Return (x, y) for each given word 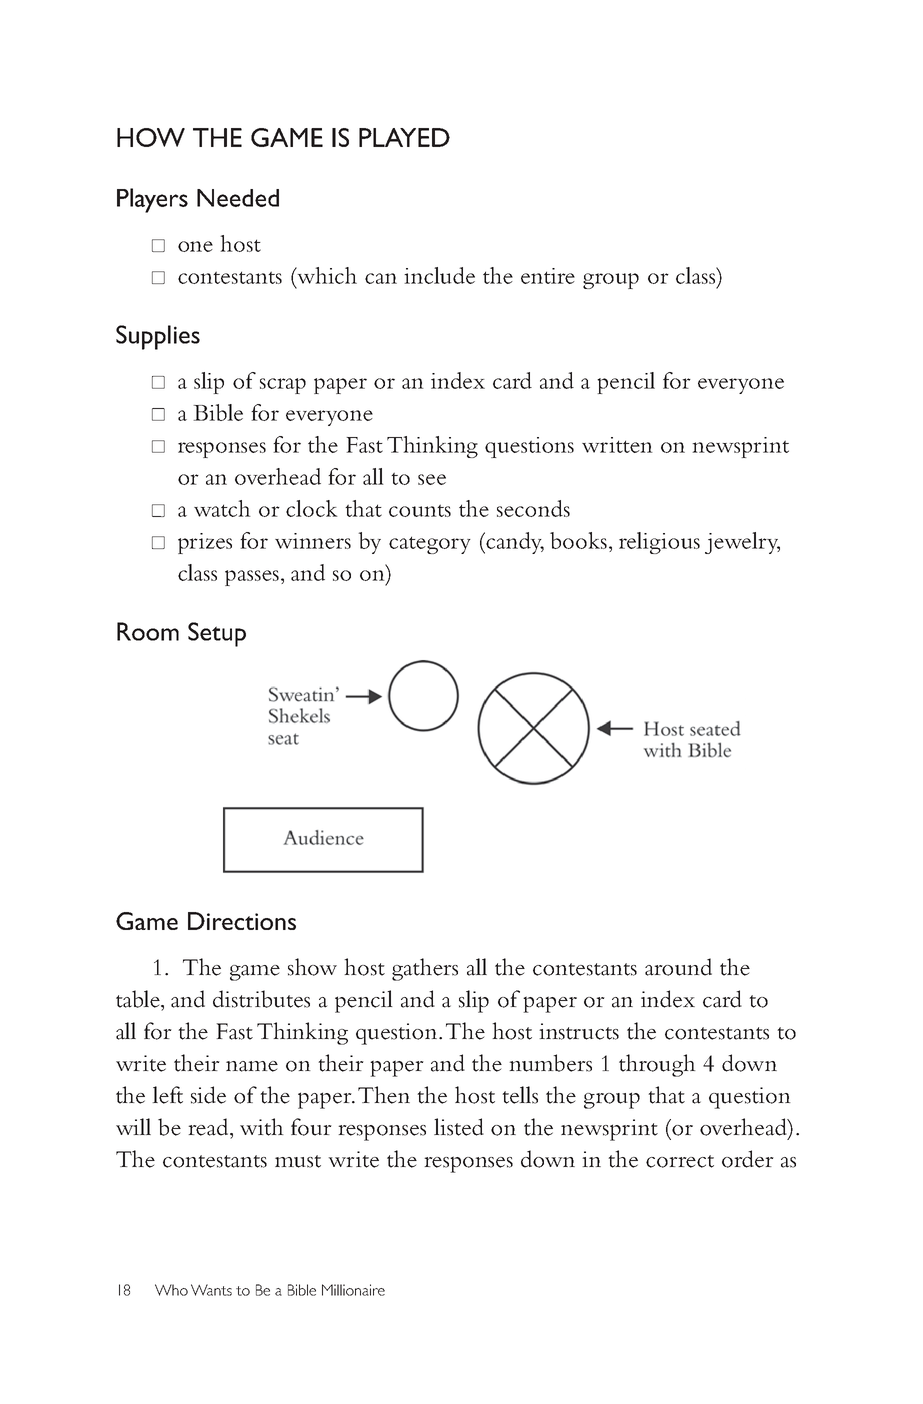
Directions (242, 921)
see (432, 479)
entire (548, 276)
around (678, 967)
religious (659, 543)
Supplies (158, 337)
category (430, 545)
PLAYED (404, 137)
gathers (425, 969)
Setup (217, 634)
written (617, 445)
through (657, 1065)
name (252, 1066)
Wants (211, 1290)
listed (459, 1127)
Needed (238, 198)
